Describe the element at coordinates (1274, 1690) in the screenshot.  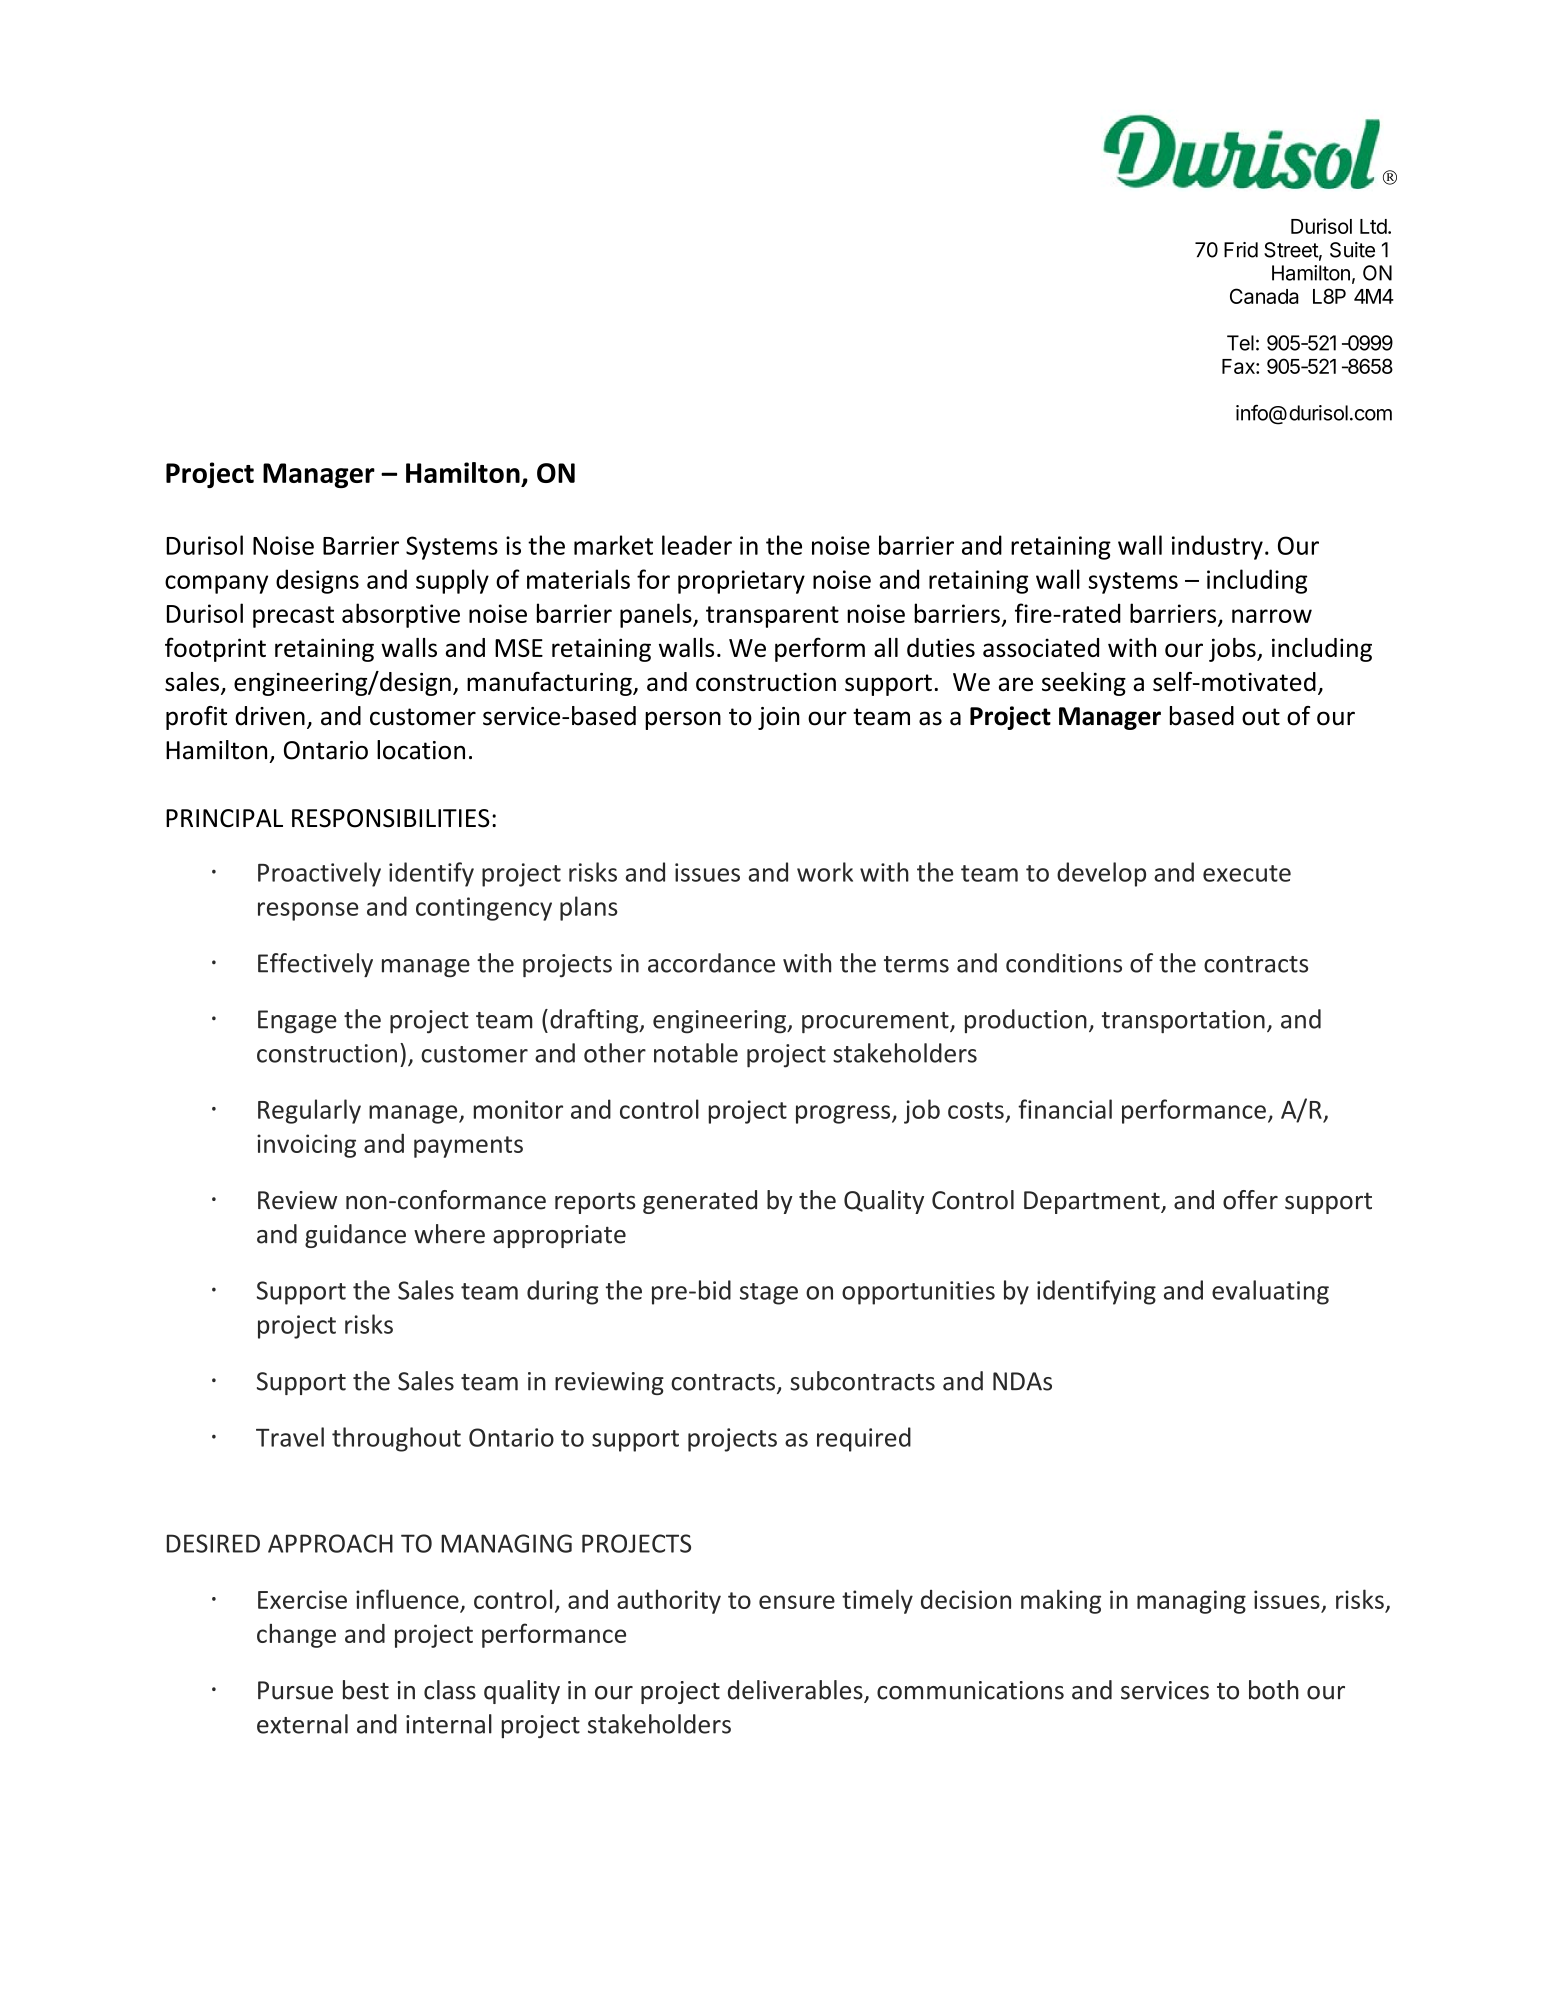
I see `both` at that location.
